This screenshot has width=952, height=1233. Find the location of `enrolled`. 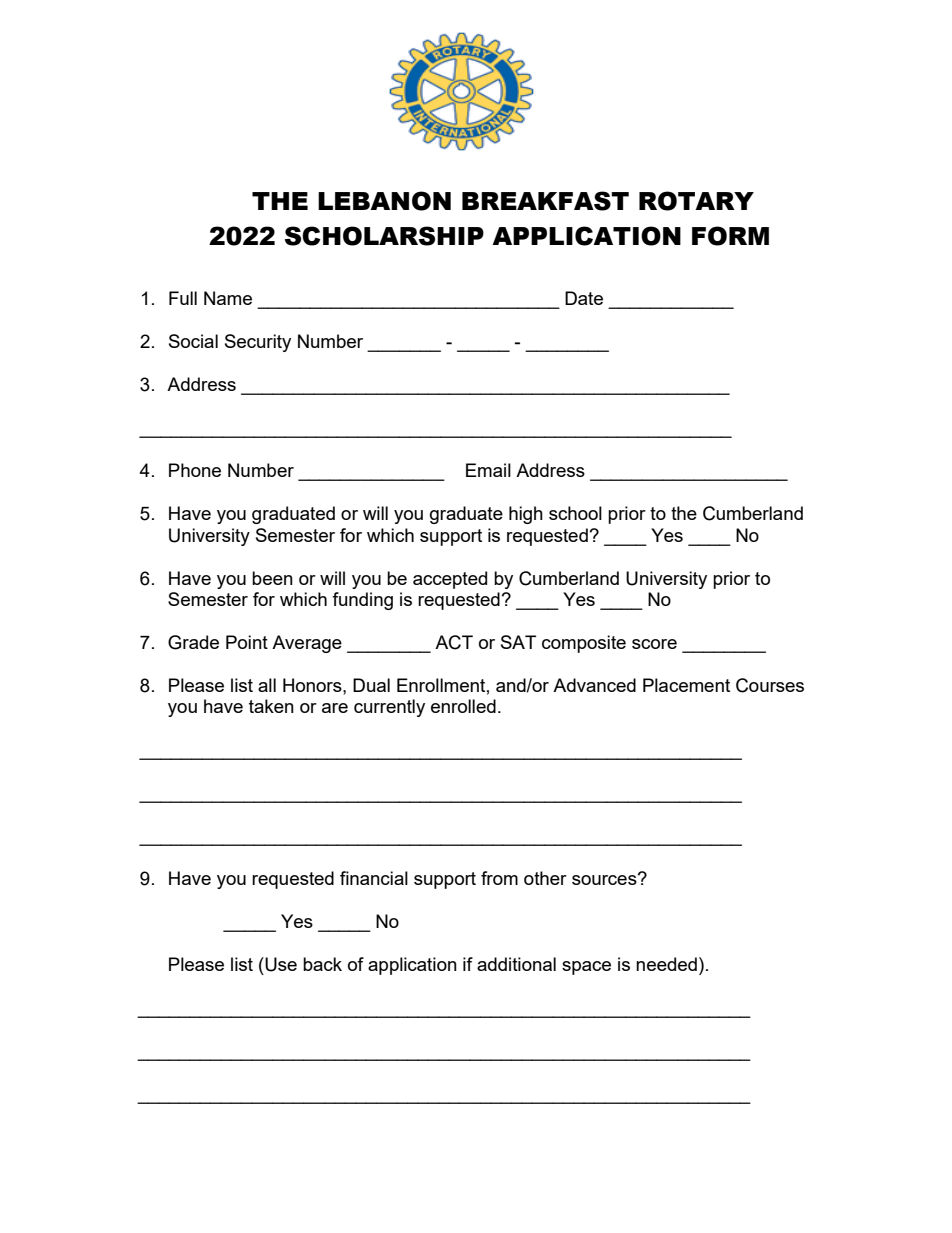

enrolled is located at coordinates (463, 706).
